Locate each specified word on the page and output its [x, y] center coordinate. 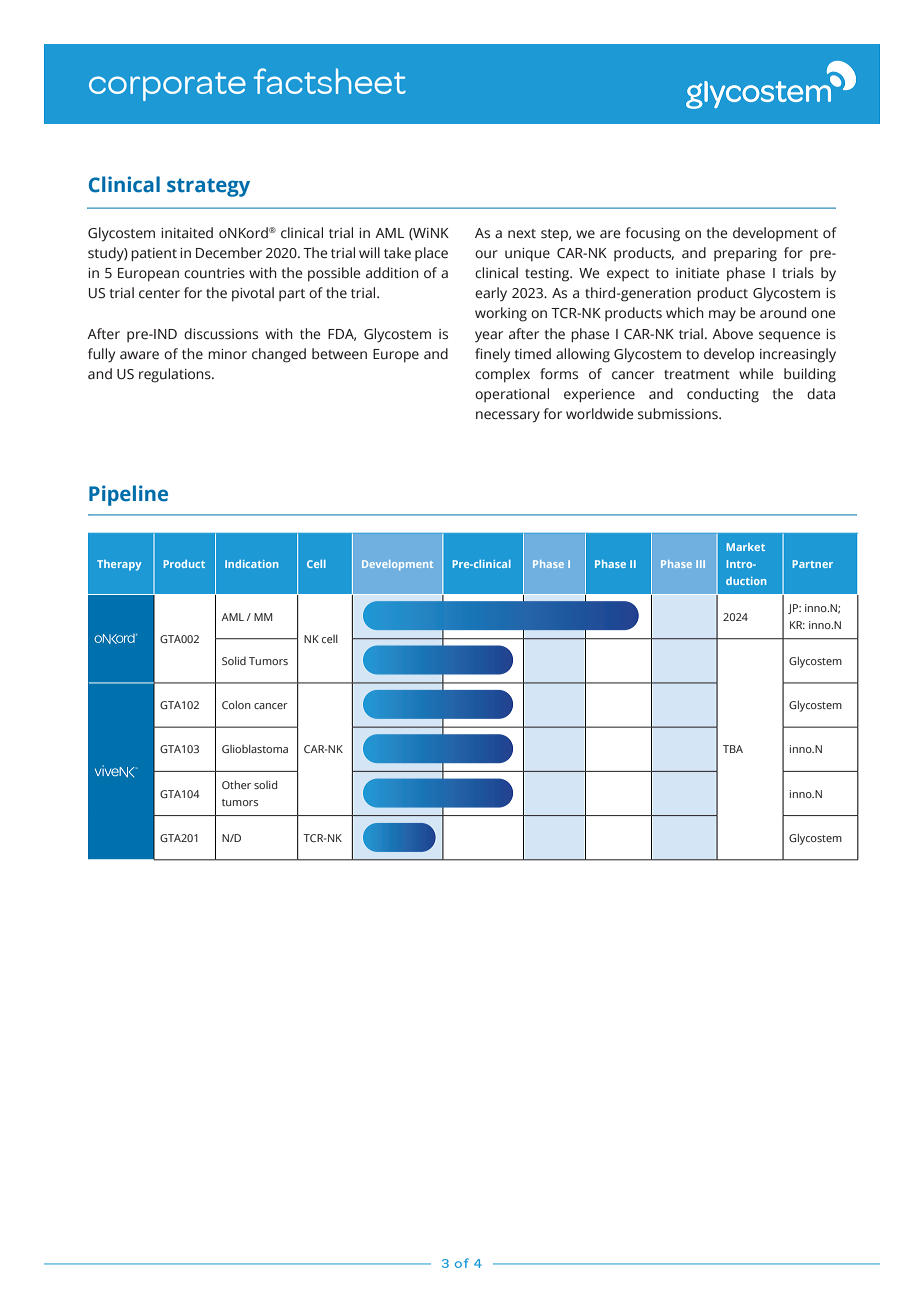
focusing [652, 234]
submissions [679, 414]
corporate [167, 86]
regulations [176, 375]
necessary [508, 417]
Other [236, 784]
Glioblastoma [255, 748]
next [522, 234]
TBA [733, 749]
